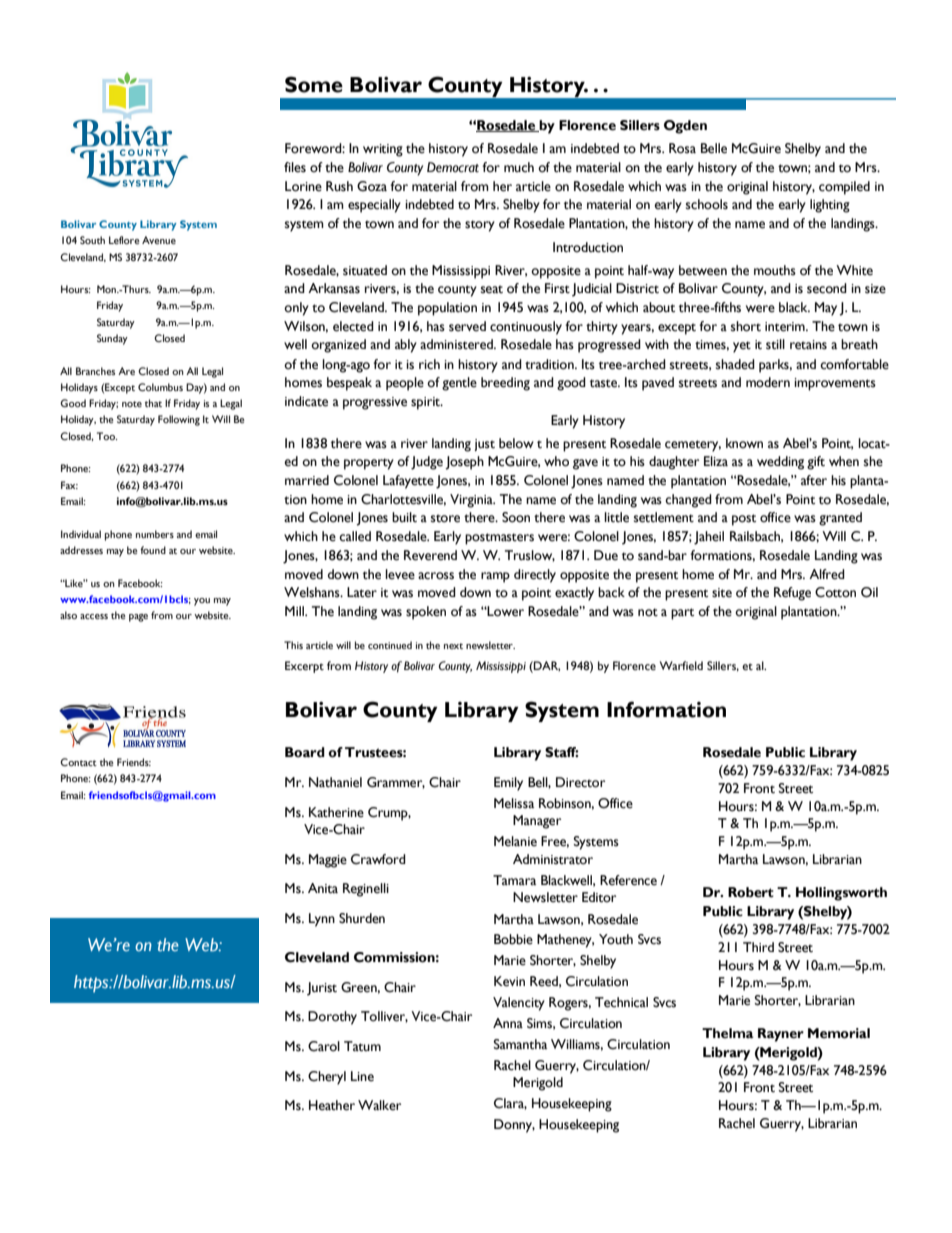 This page has width=952, height=1233. I want to click on Rayner, so click(781, 1035).
